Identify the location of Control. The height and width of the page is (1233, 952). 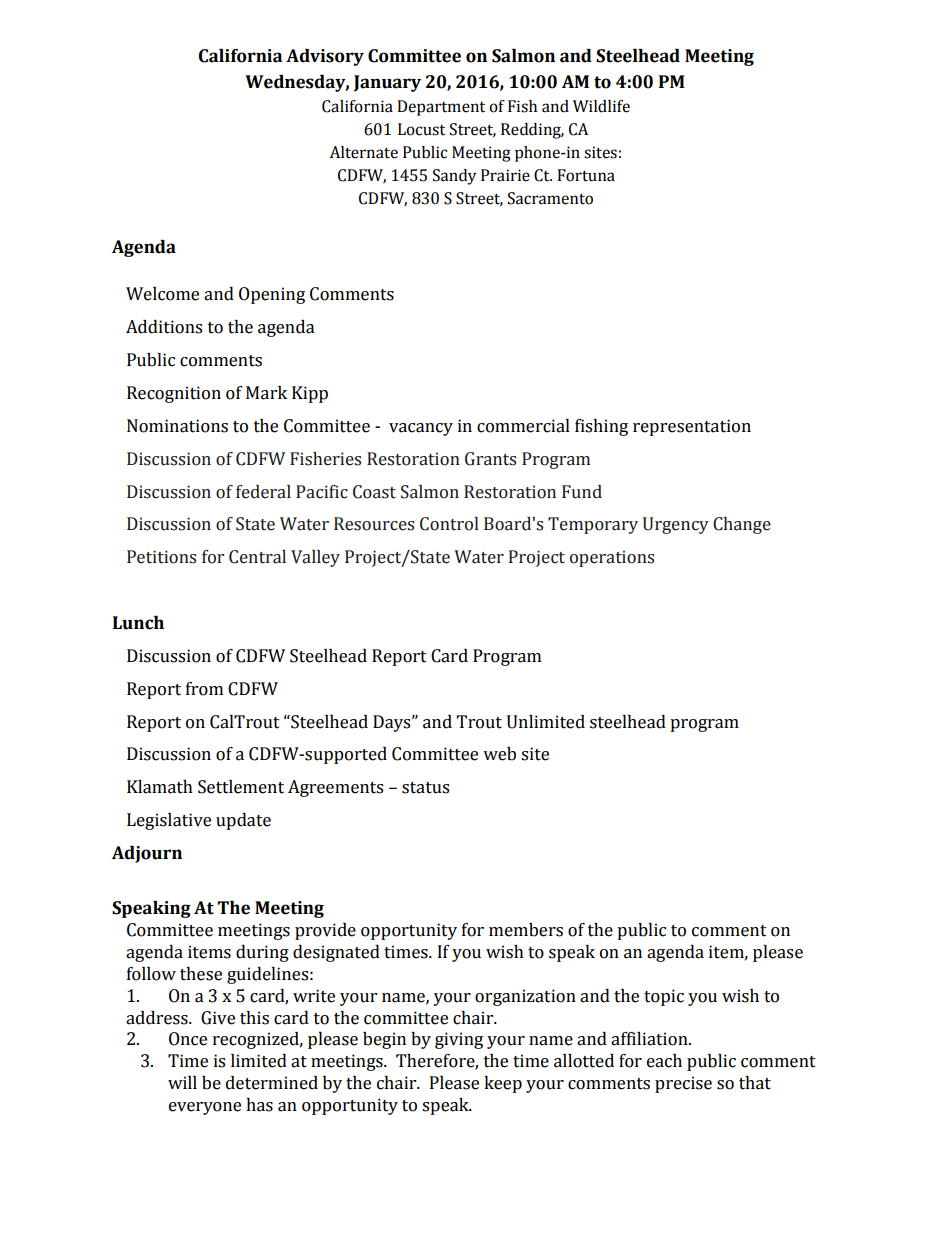
(449, 524).
